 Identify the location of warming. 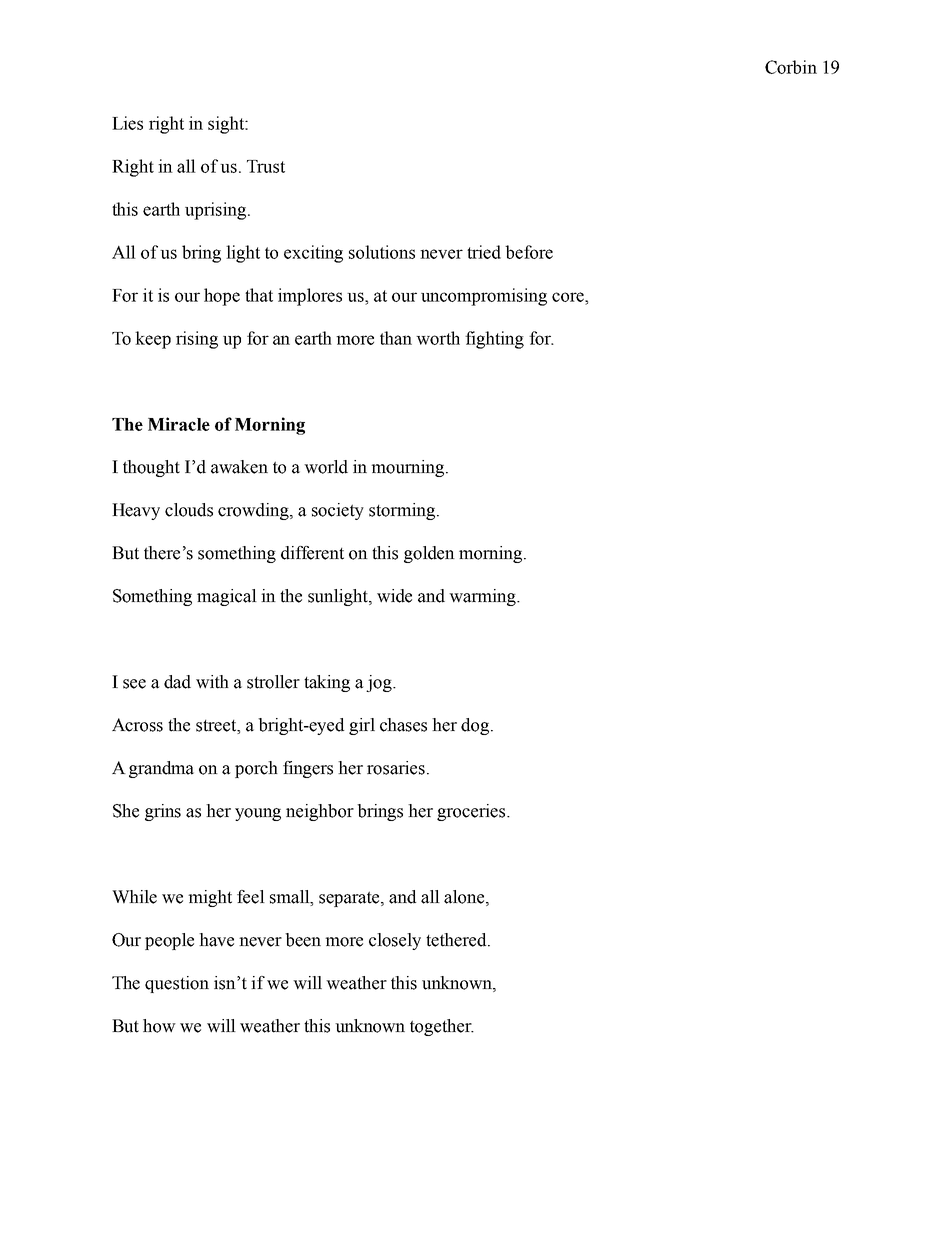
(483, 597).
